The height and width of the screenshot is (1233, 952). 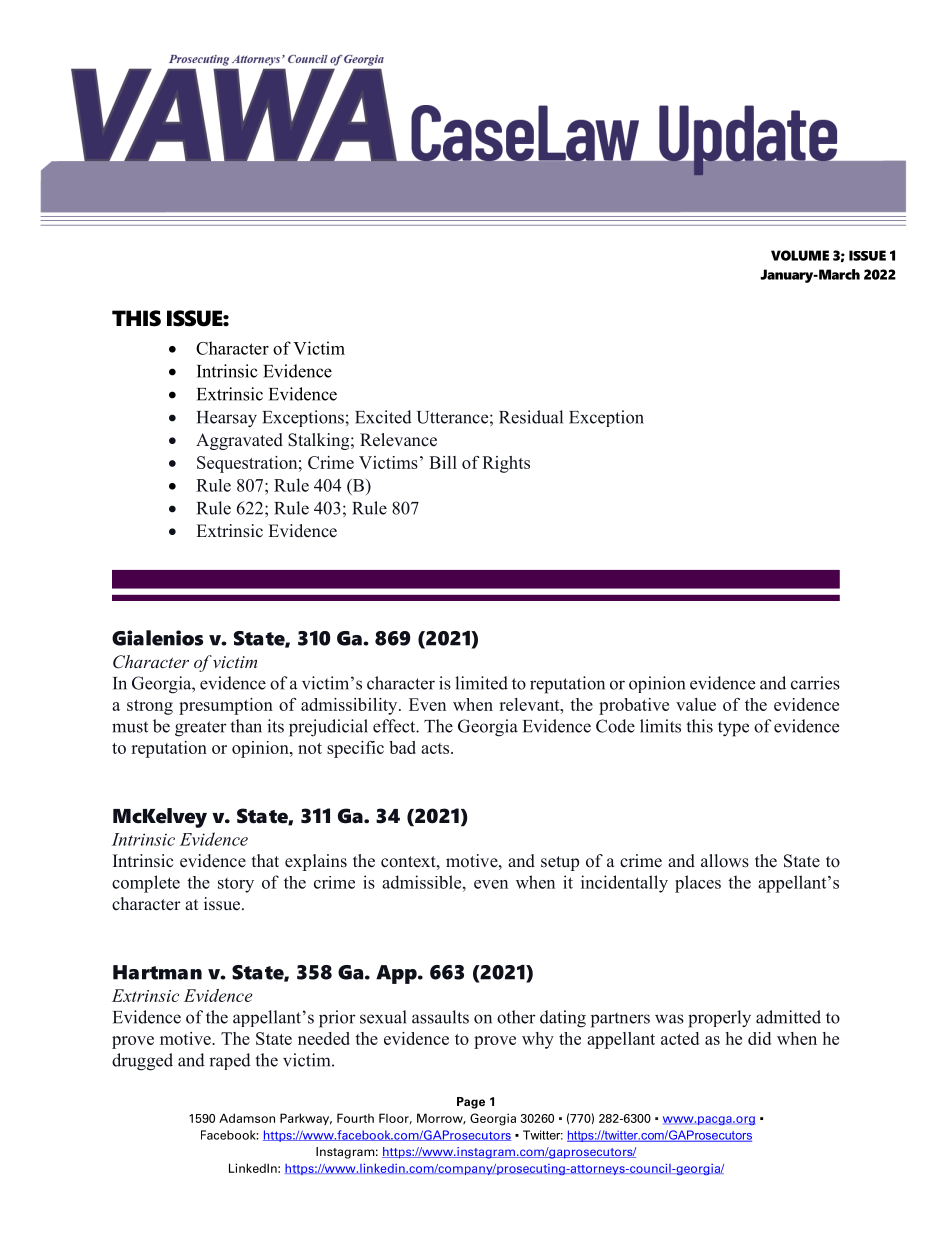 I want to click on Residual, so click(x=531, y=417).
